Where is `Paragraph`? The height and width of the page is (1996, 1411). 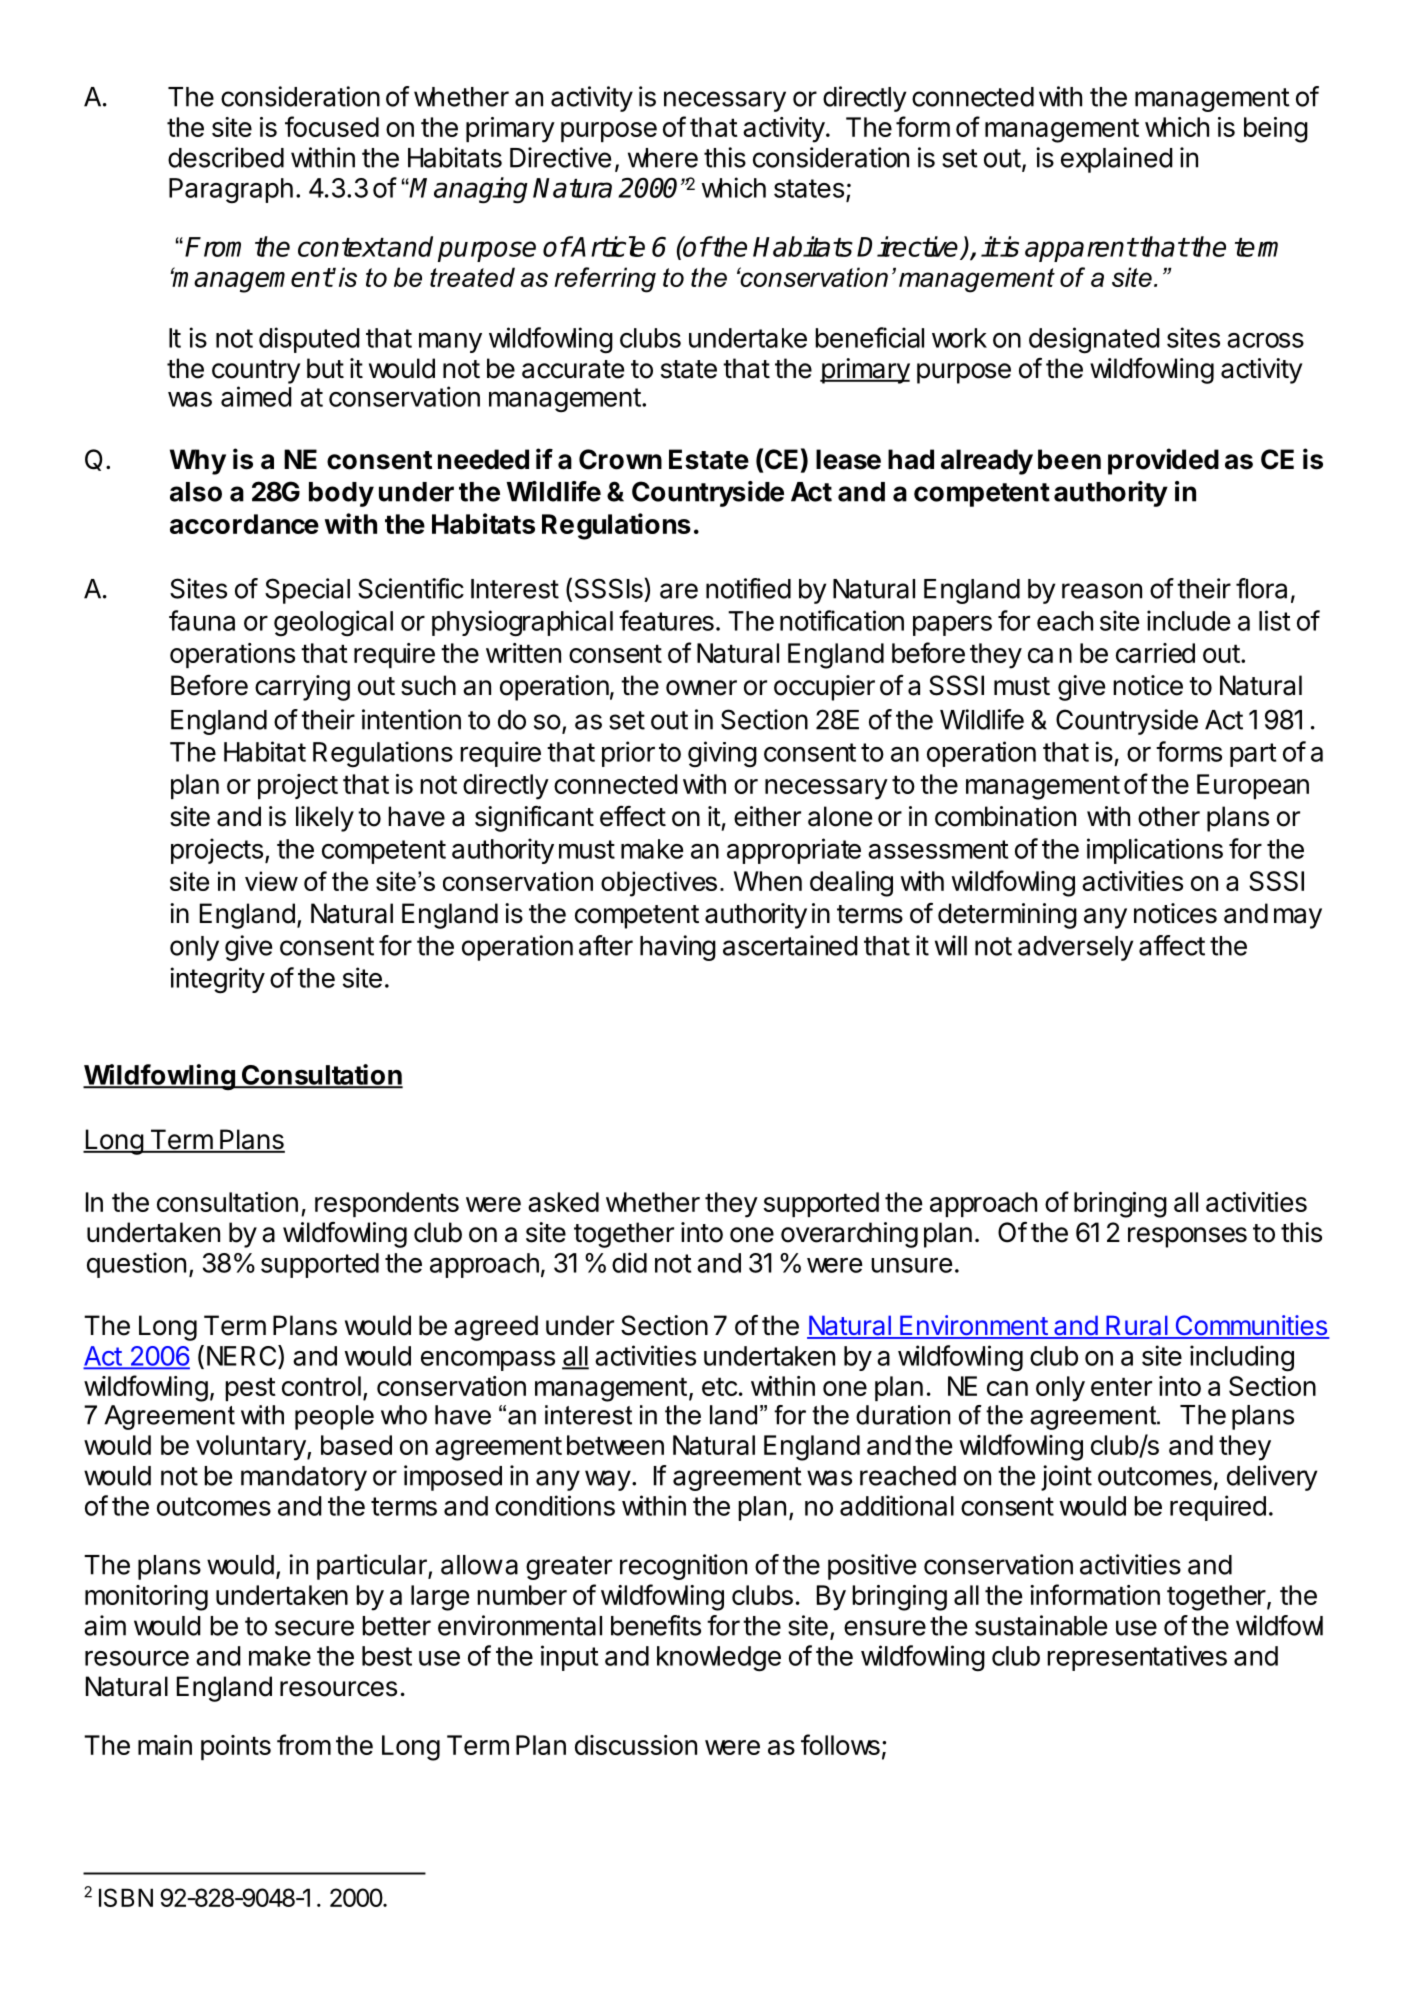
Paragraph is located at coordinates (231, 190).
